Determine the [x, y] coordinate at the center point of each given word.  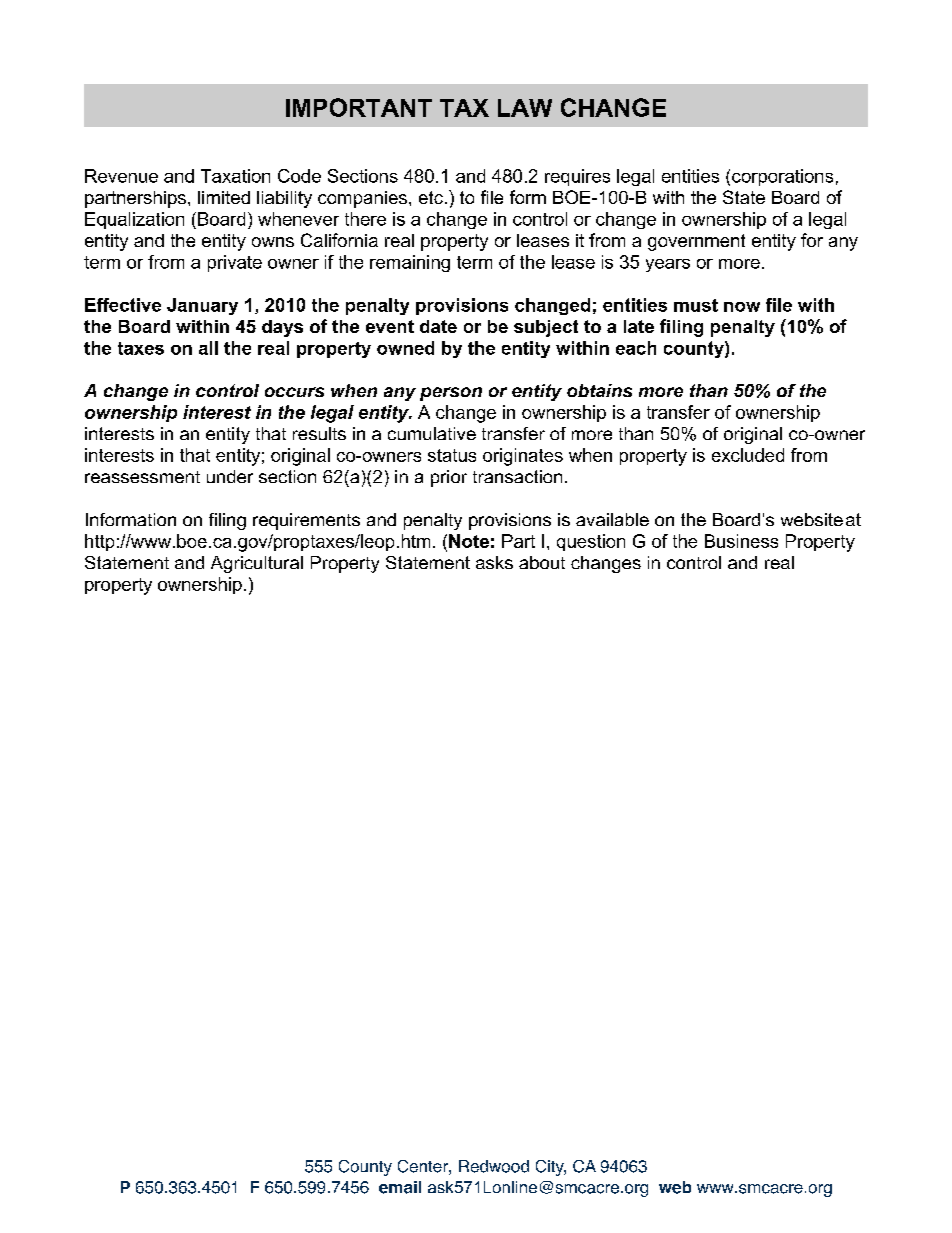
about [542, 562]
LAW [525, 108]
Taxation [235, 176]
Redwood [494, 1166]
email [400, 1187]
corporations [782, 177]
